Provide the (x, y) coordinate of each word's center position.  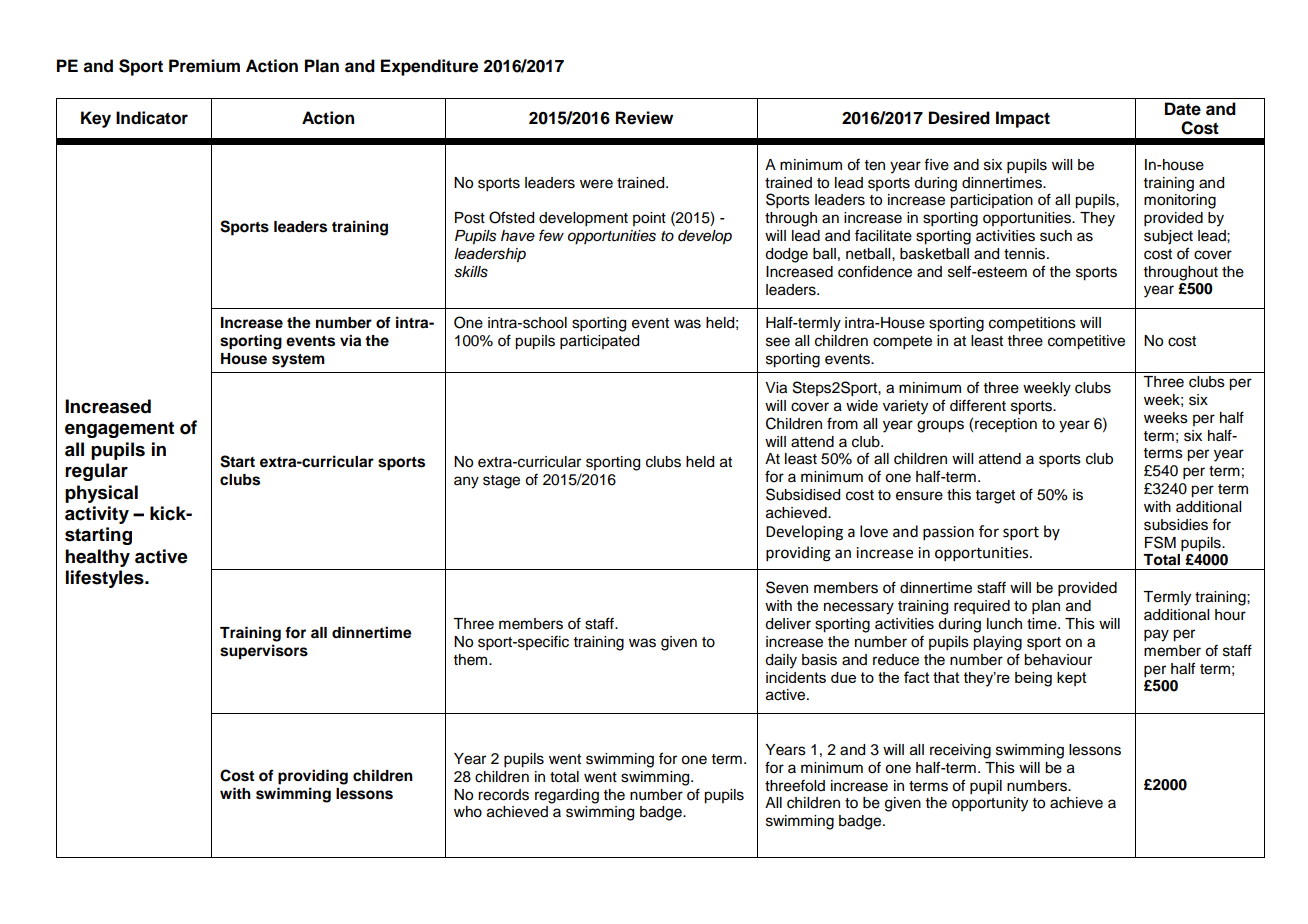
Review (644, 118)
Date (1183, 109)
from (842, 423)
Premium (204, 66)
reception (1006, 425)
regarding (567, 796)
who (468, 812)
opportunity (990, 804)
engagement (119, 429)
